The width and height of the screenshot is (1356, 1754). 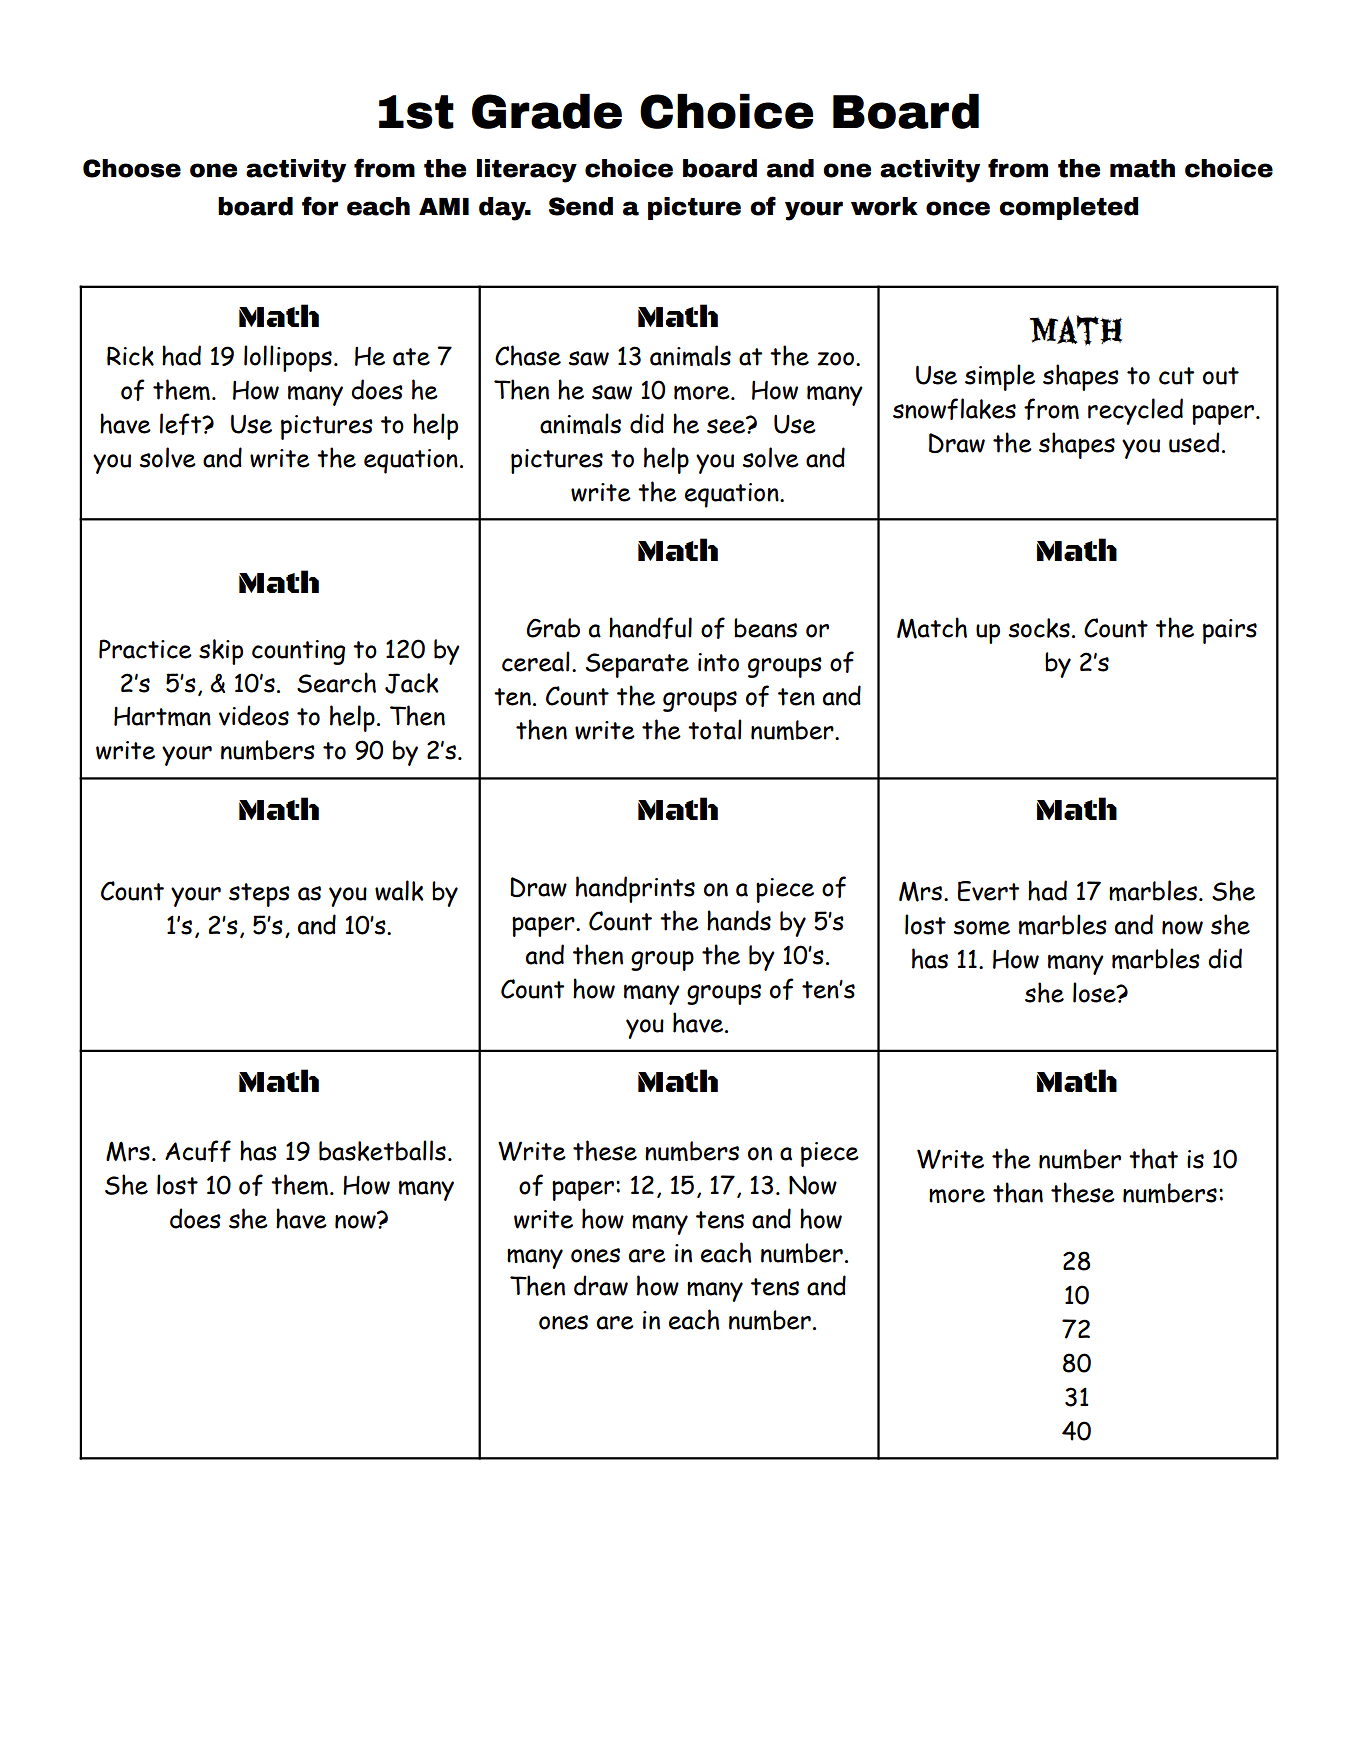 I want to click on recycled, so click(x=1135, y=411).
